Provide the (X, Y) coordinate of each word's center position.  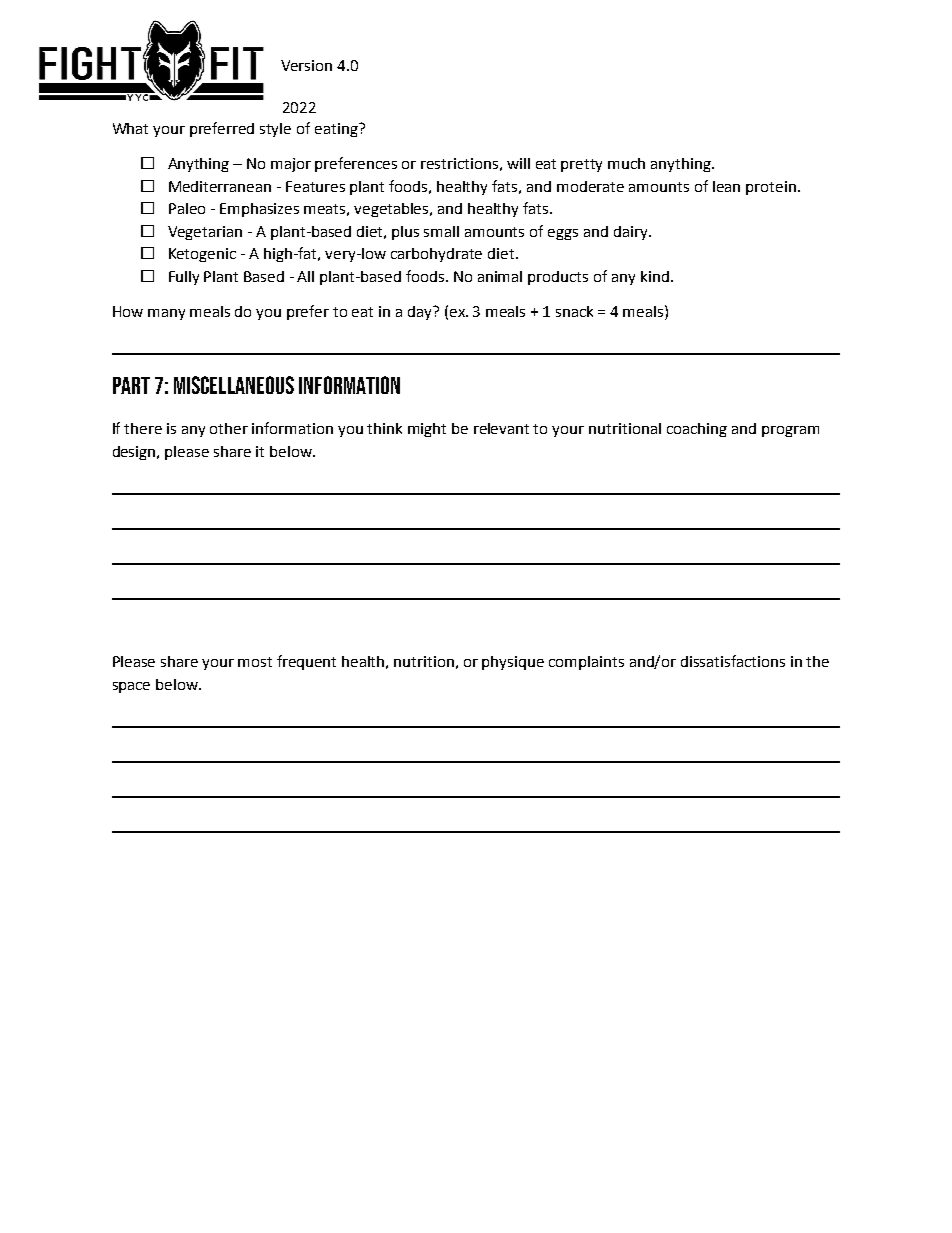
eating (337, 130)
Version (306, 65)
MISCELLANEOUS (234, 385)
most (255, 662)
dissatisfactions (733, 661)
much (626, 163)
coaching (697, 430)
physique (513, 663)
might (427, 430)
